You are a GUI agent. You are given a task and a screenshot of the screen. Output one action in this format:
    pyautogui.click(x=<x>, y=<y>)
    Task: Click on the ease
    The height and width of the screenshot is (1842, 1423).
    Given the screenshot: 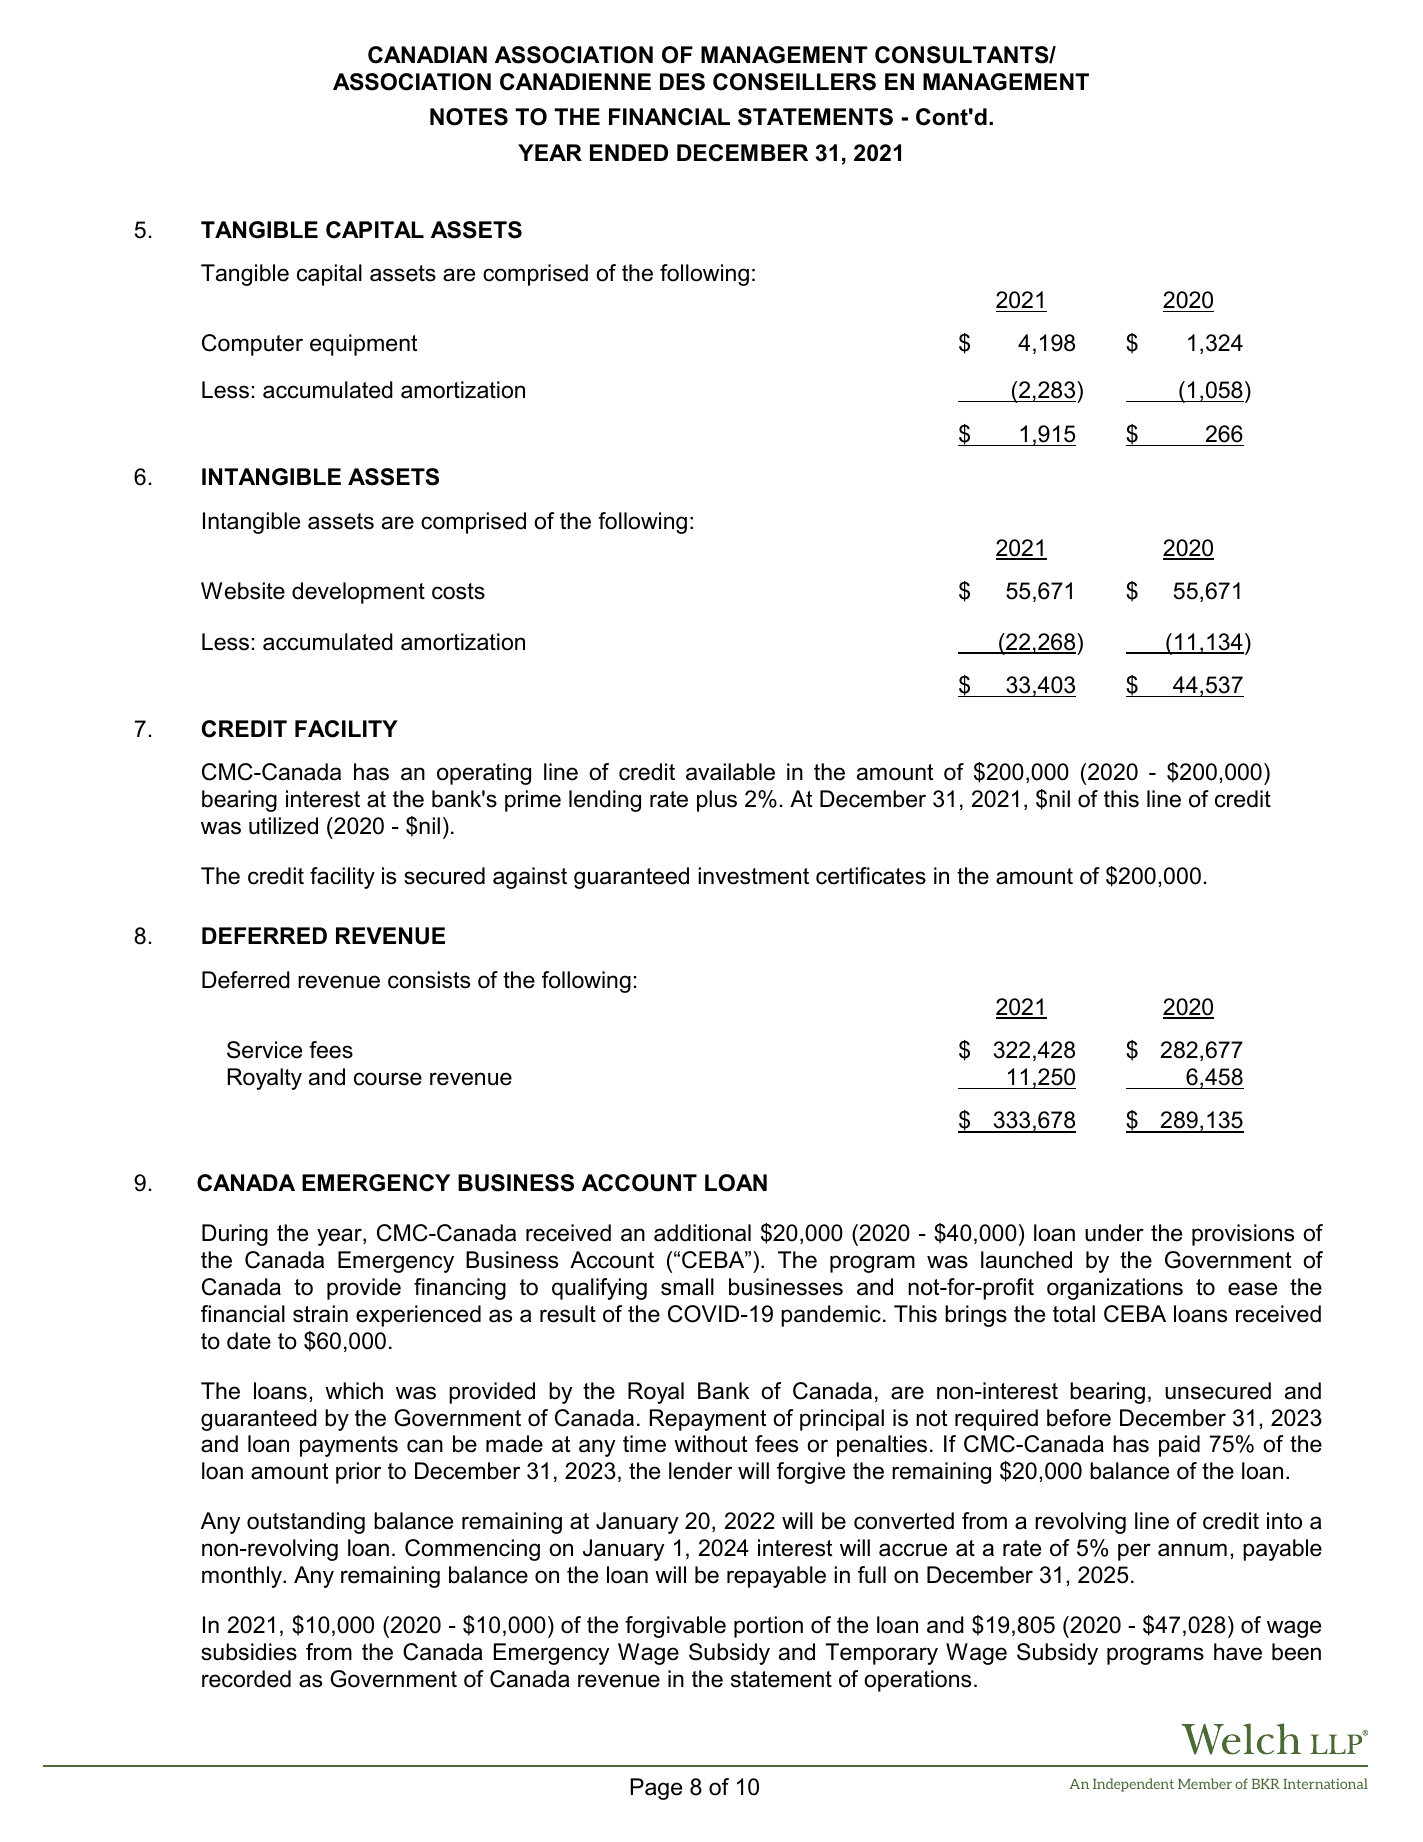 What is the action you would take?
    pyautogui.click(x=1252, y=1289)
